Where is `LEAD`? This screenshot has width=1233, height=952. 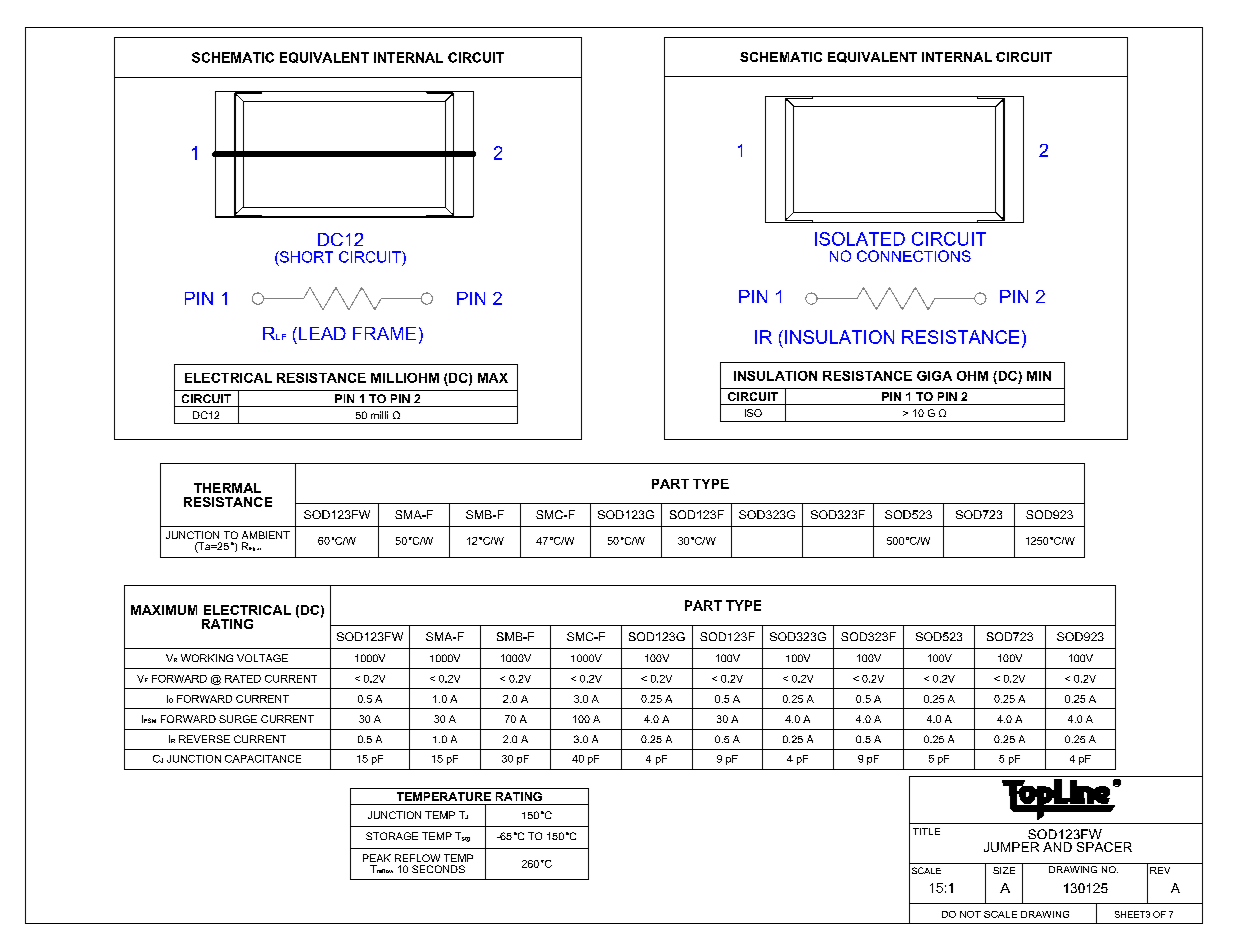 LEAD is located at coordinates (322, 333).
